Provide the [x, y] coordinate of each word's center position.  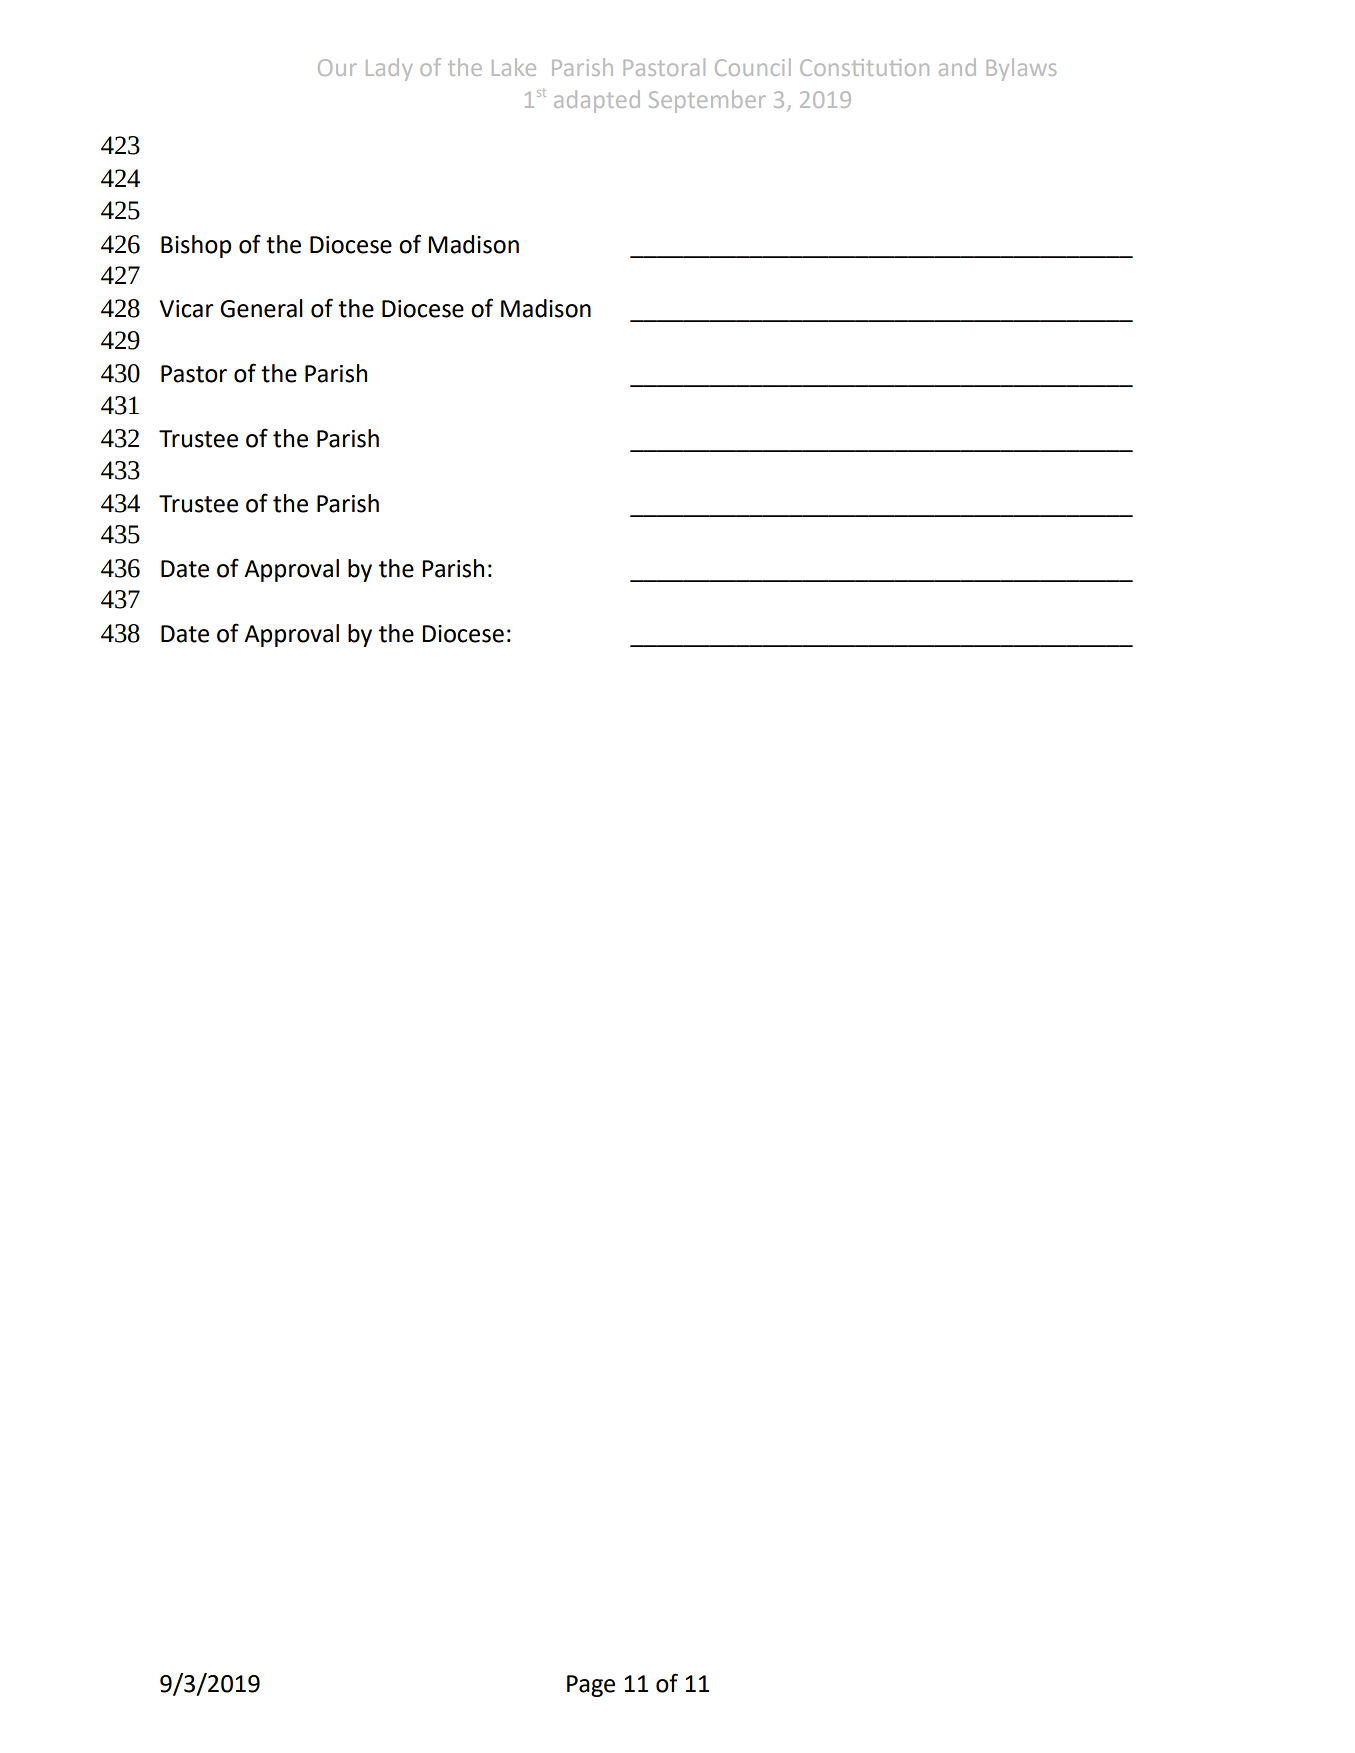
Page [591, 1686]
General [261, 308]
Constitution [864, 67]
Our [337, 67]
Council [752, 67]
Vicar [187, 309]
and [957, 67]
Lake [514, 67]
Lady [389, 69]
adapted [597, 101]
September [707, 101]
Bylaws [1021, 70]
